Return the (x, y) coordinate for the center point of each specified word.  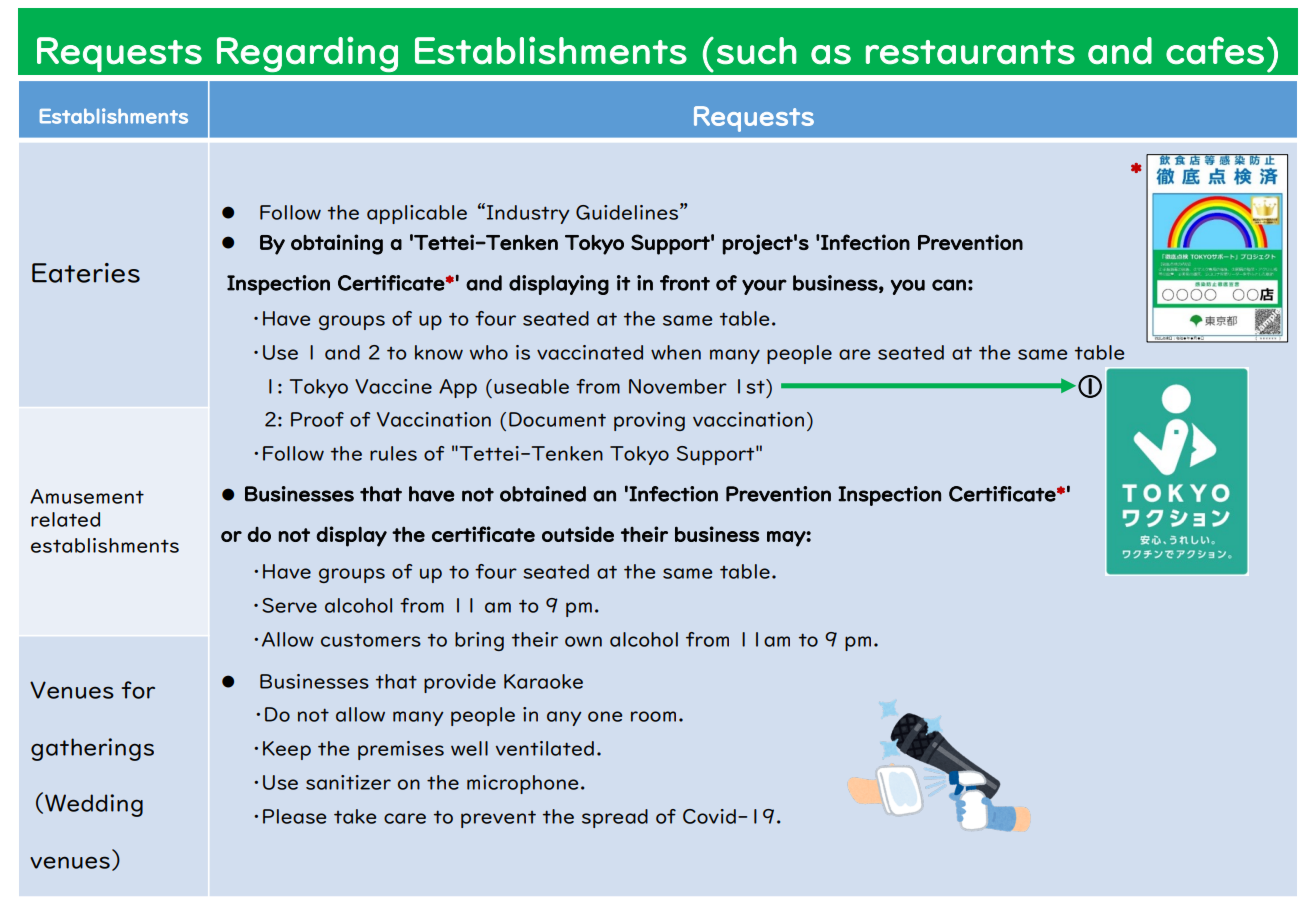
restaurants (970, 52)
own (583, 641)
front (685, 283)
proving (649, 421)
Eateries (86, 273)
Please (294, 816)
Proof (317, 419)
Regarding (307, 54)
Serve (289, 605)
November (678, 386)
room (653, 716)
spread (615, 818)
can (949, 285)
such (757, 51)
